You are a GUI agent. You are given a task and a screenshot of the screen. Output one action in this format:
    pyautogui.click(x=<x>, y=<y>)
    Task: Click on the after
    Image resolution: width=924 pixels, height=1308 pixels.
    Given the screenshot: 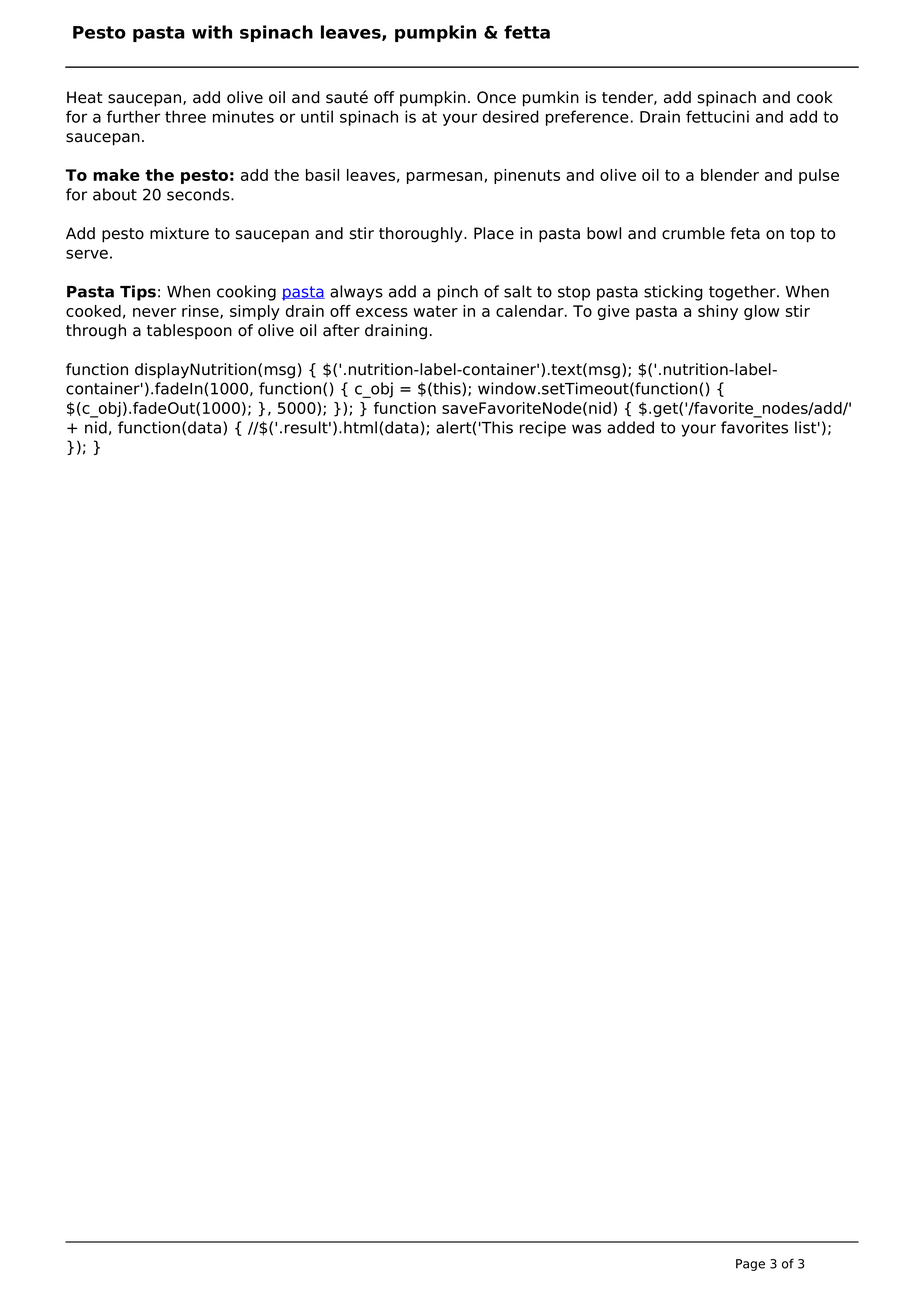 What is the action you would take?
    pyautogui.click(x=341, y=330)
